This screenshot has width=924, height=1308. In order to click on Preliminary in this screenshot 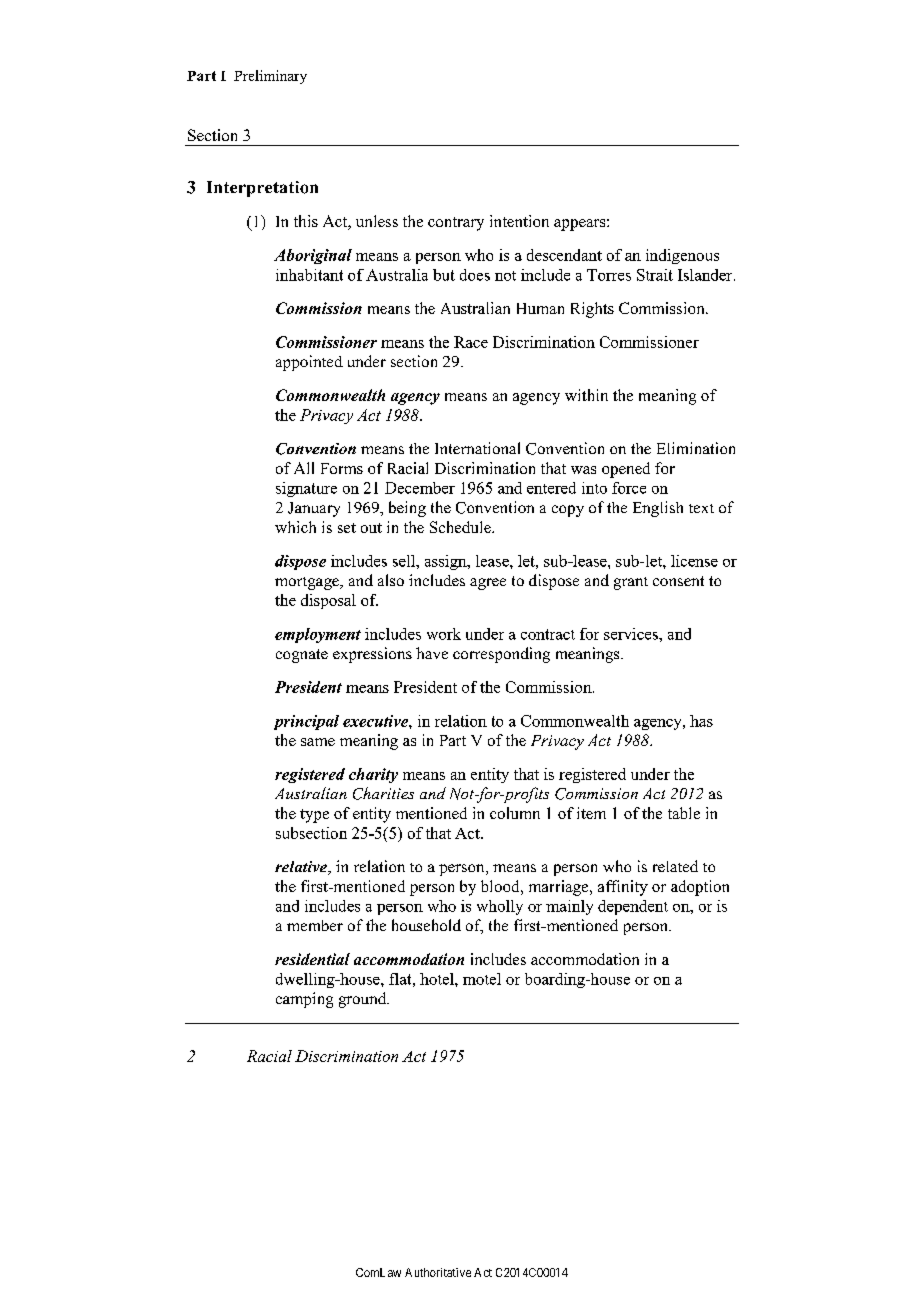, I will do `click(270, 77)`.
